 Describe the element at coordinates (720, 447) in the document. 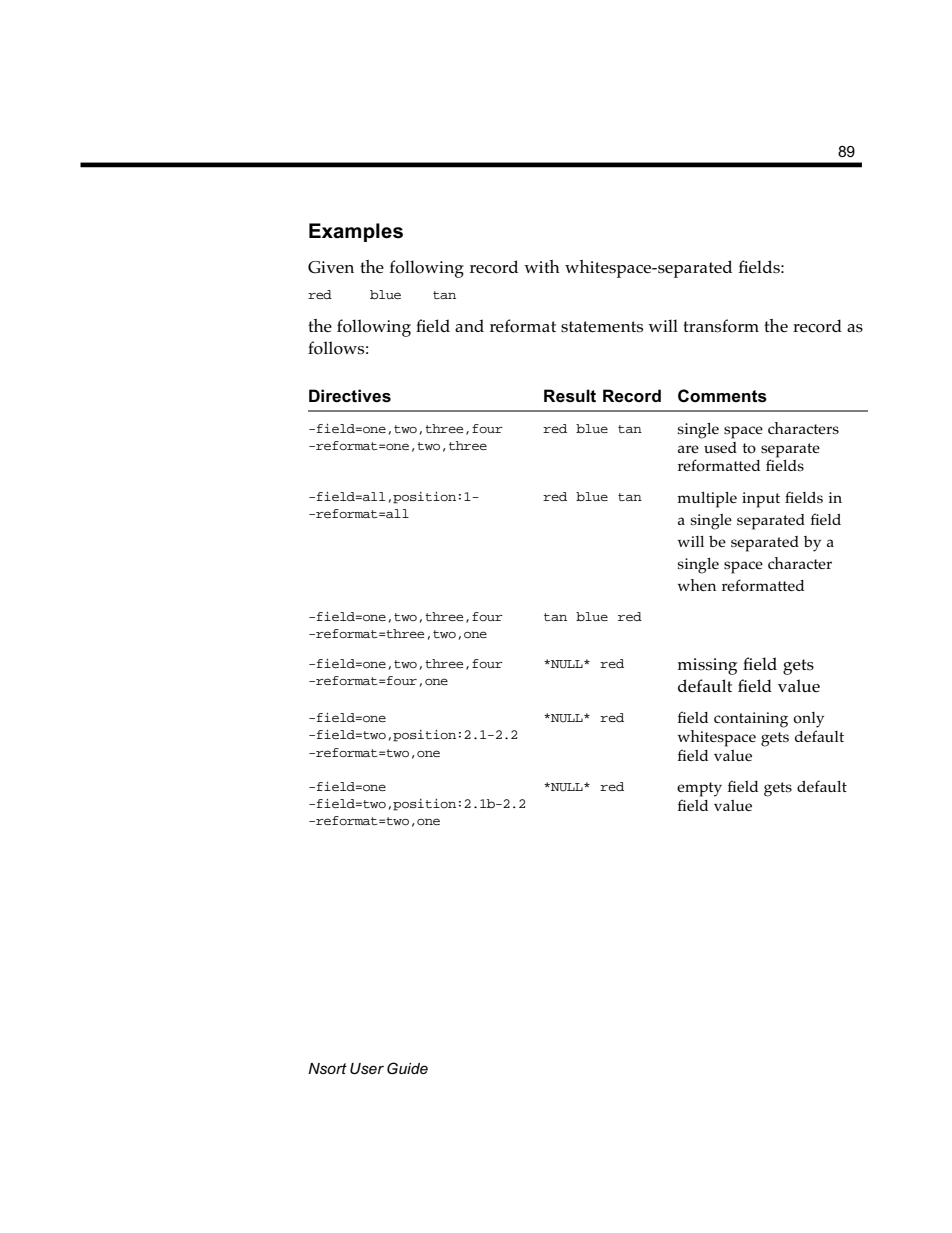

I see `used` at that location.
